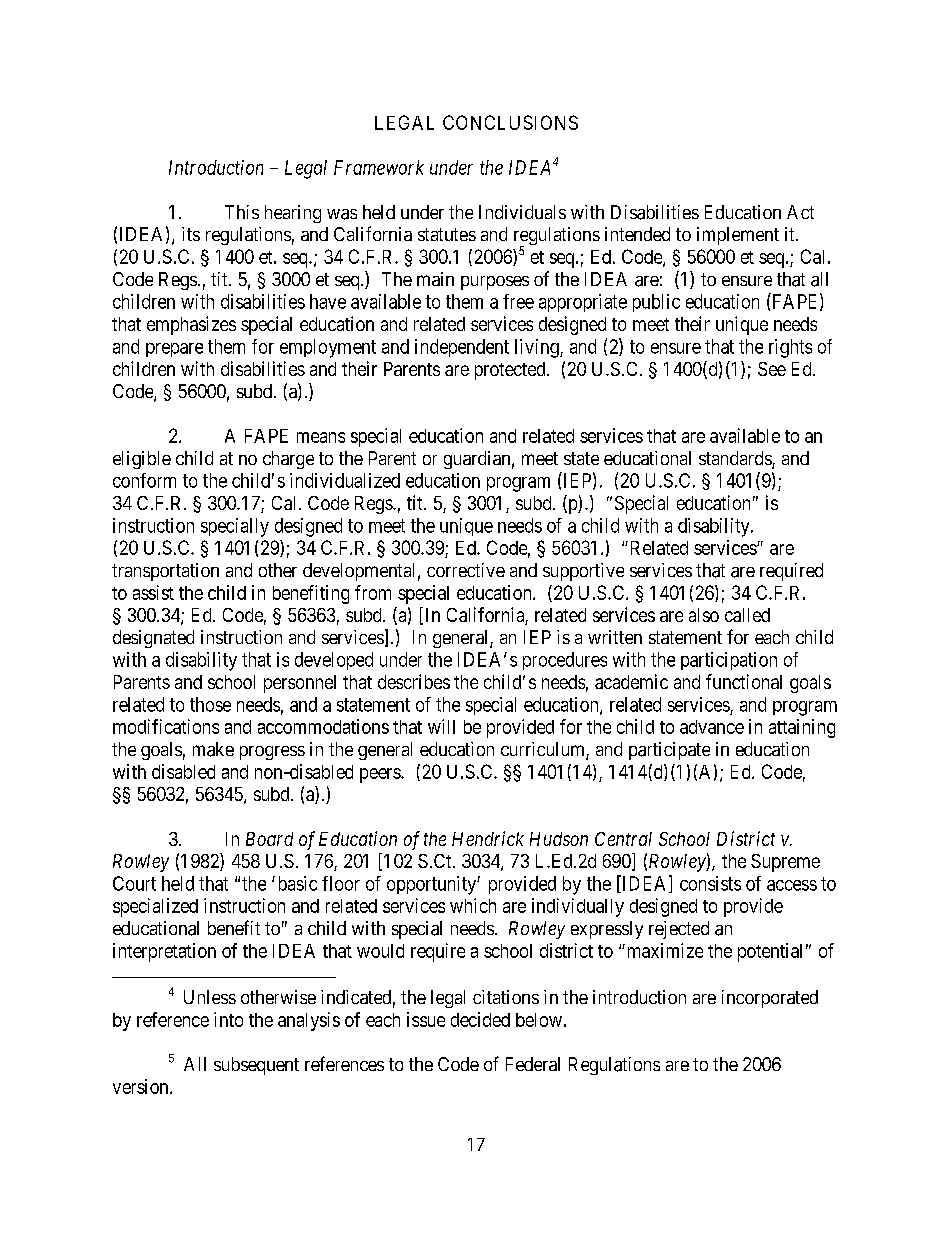 The image size is (952, 1233). I want to click on subsequent, so click(256, 1066).
